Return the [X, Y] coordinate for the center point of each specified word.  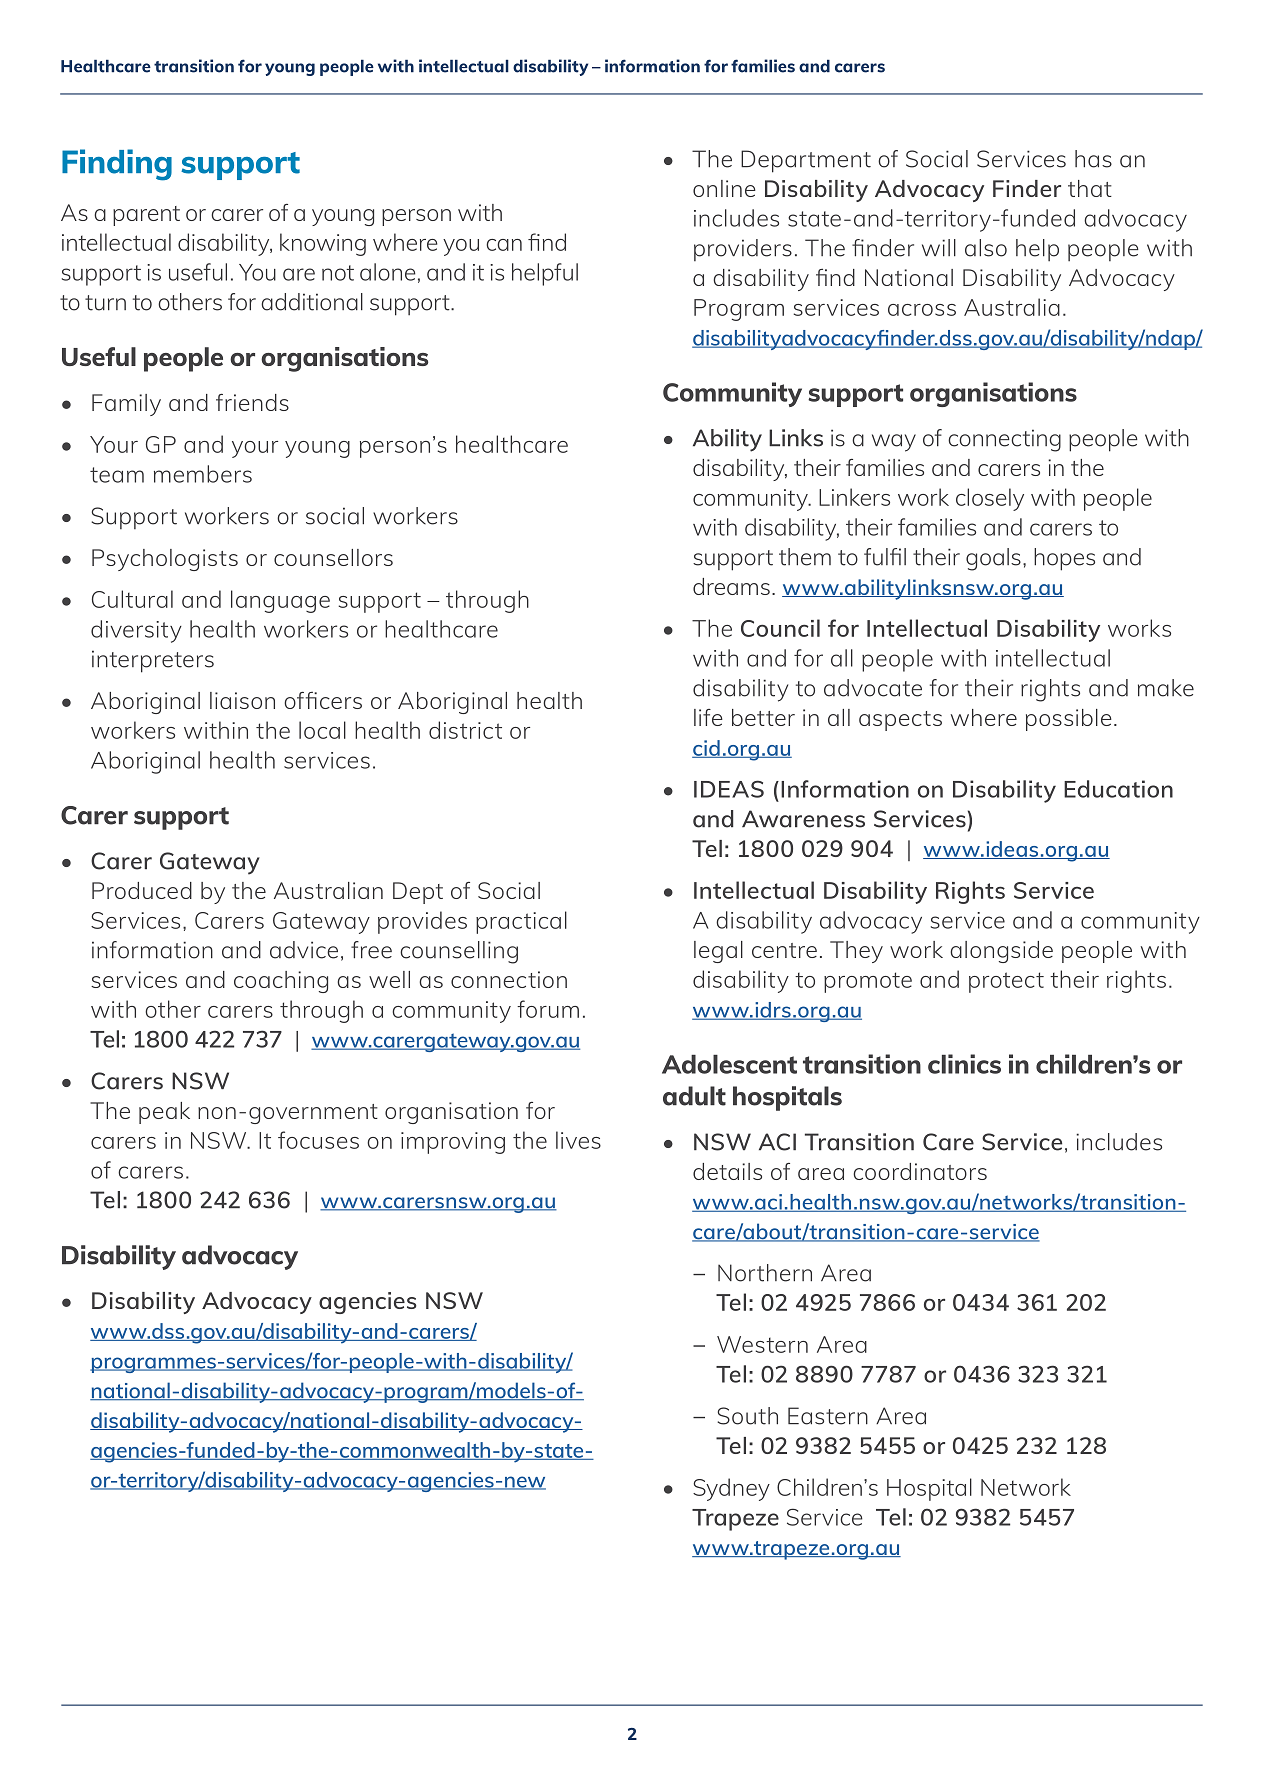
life [708, 717]
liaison [242, 700]
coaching [281, 982]
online [724, 188]
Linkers [854, 497]
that [1090, 188]
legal [718, 952]
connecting [1004, 440]
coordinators [920, 1171]
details [727, 1171]
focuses [318, 1140]
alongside [1001, 952]
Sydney [731, 1489]
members [203, 474]
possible [1069, 720]
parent [146, 216]
